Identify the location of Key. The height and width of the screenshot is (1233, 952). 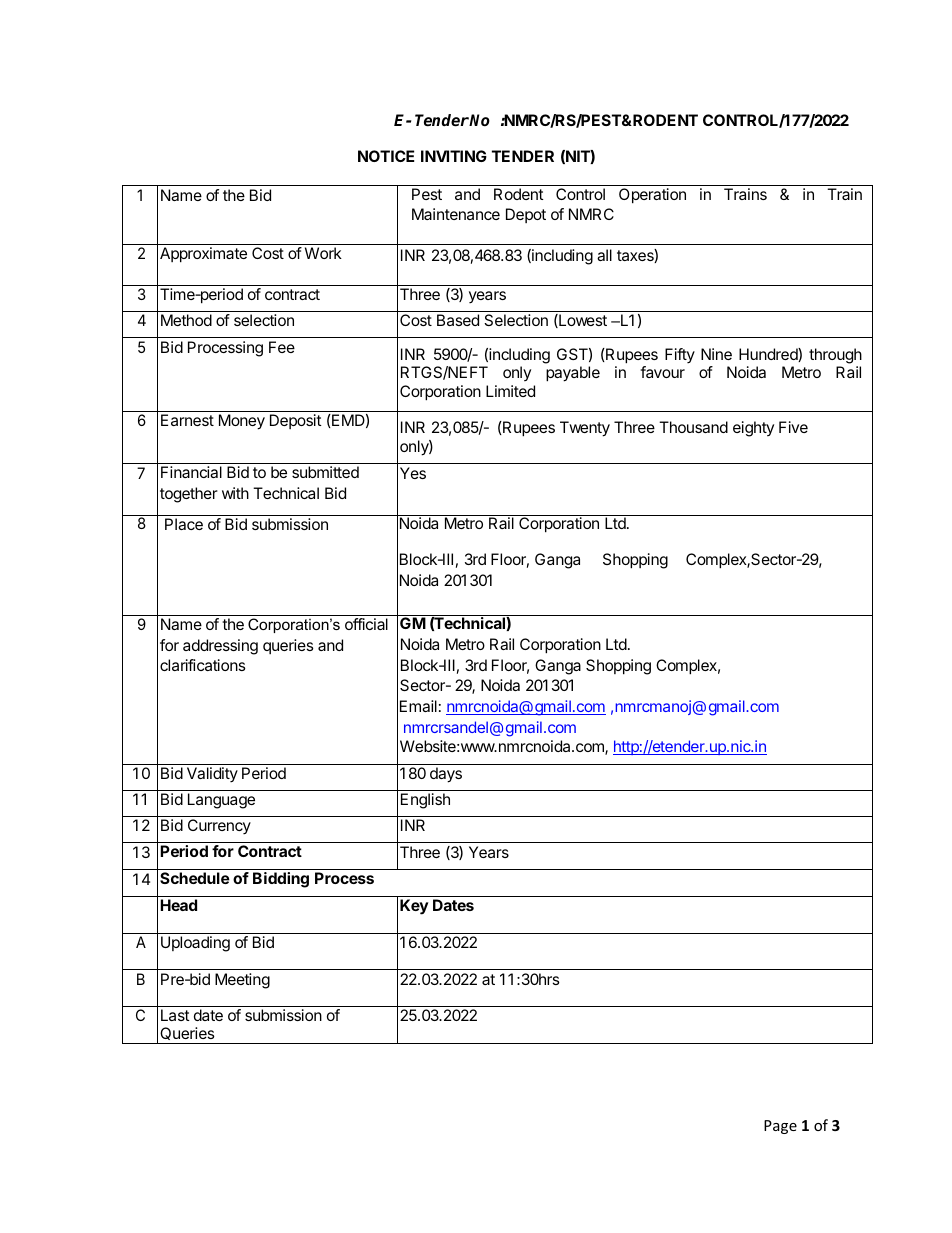
(414, 907).
